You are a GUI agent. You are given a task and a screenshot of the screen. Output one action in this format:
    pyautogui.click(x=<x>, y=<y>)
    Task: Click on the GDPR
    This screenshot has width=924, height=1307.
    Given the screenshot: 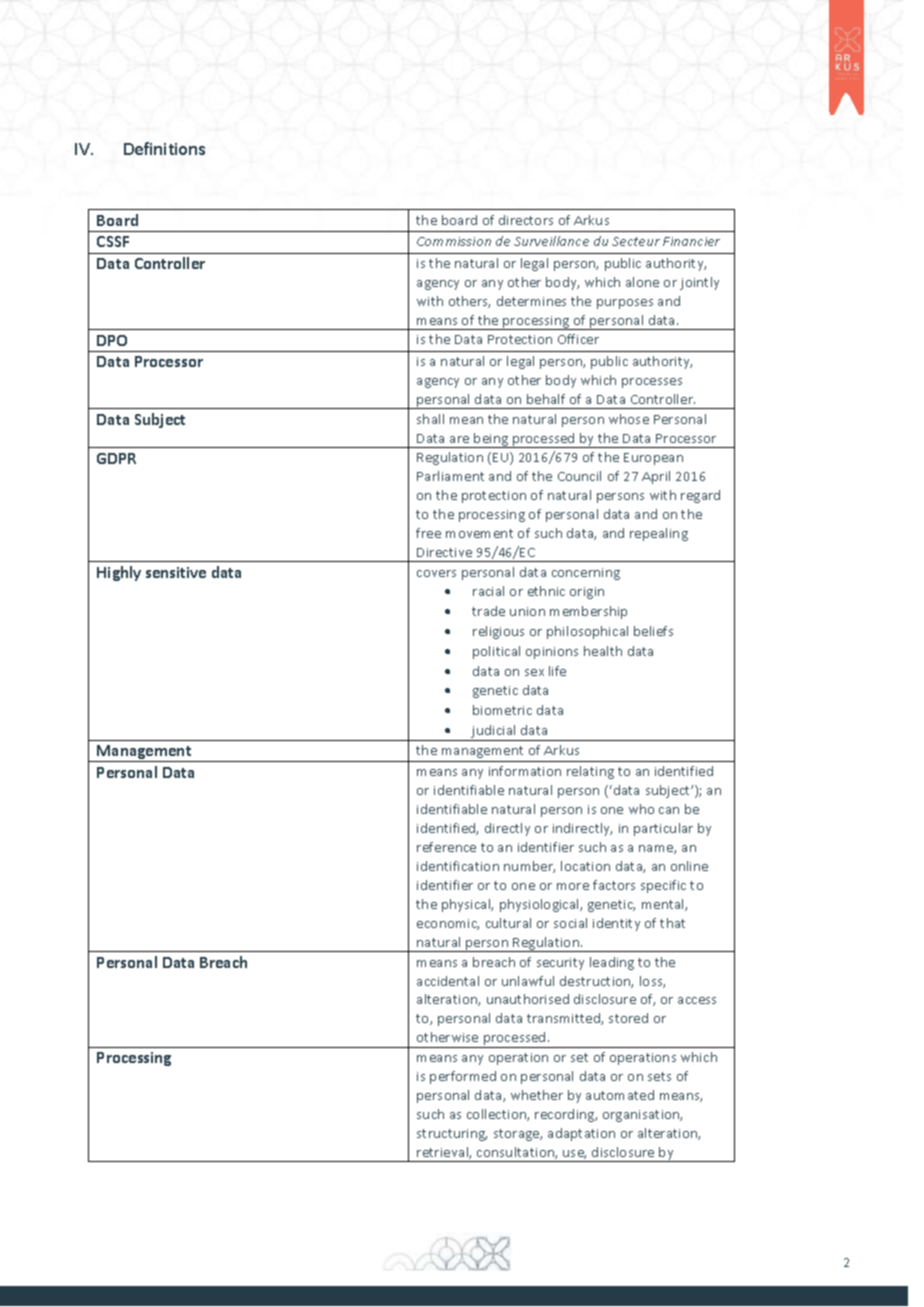 What is the action you would take?
    pyautogui.click(x=116, y=458)
